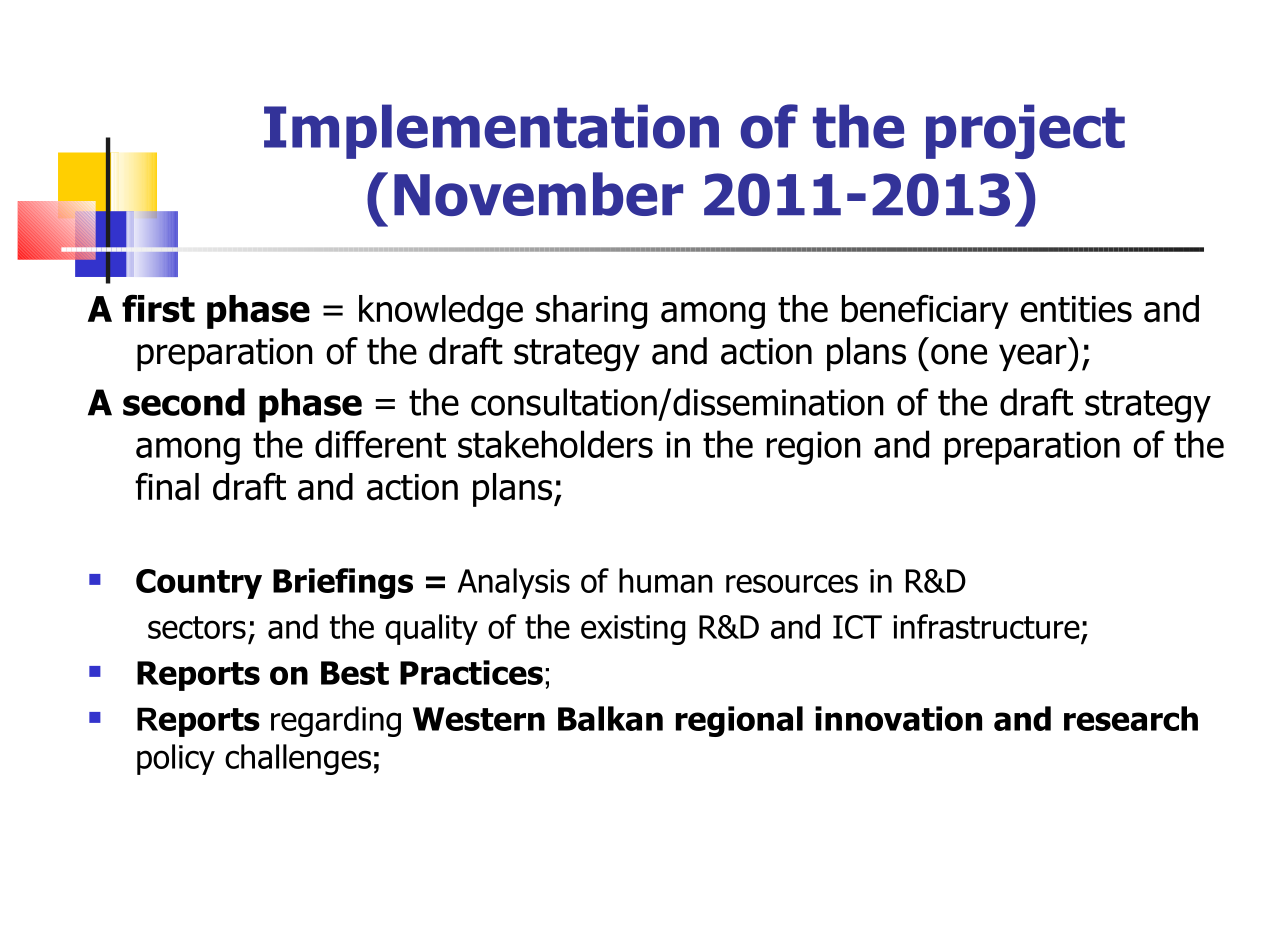 This image has width=1270, height=952. What do you see at coordinates (491, 131) in the image?
I see `Implementation` at bounding box center [491, 131].
